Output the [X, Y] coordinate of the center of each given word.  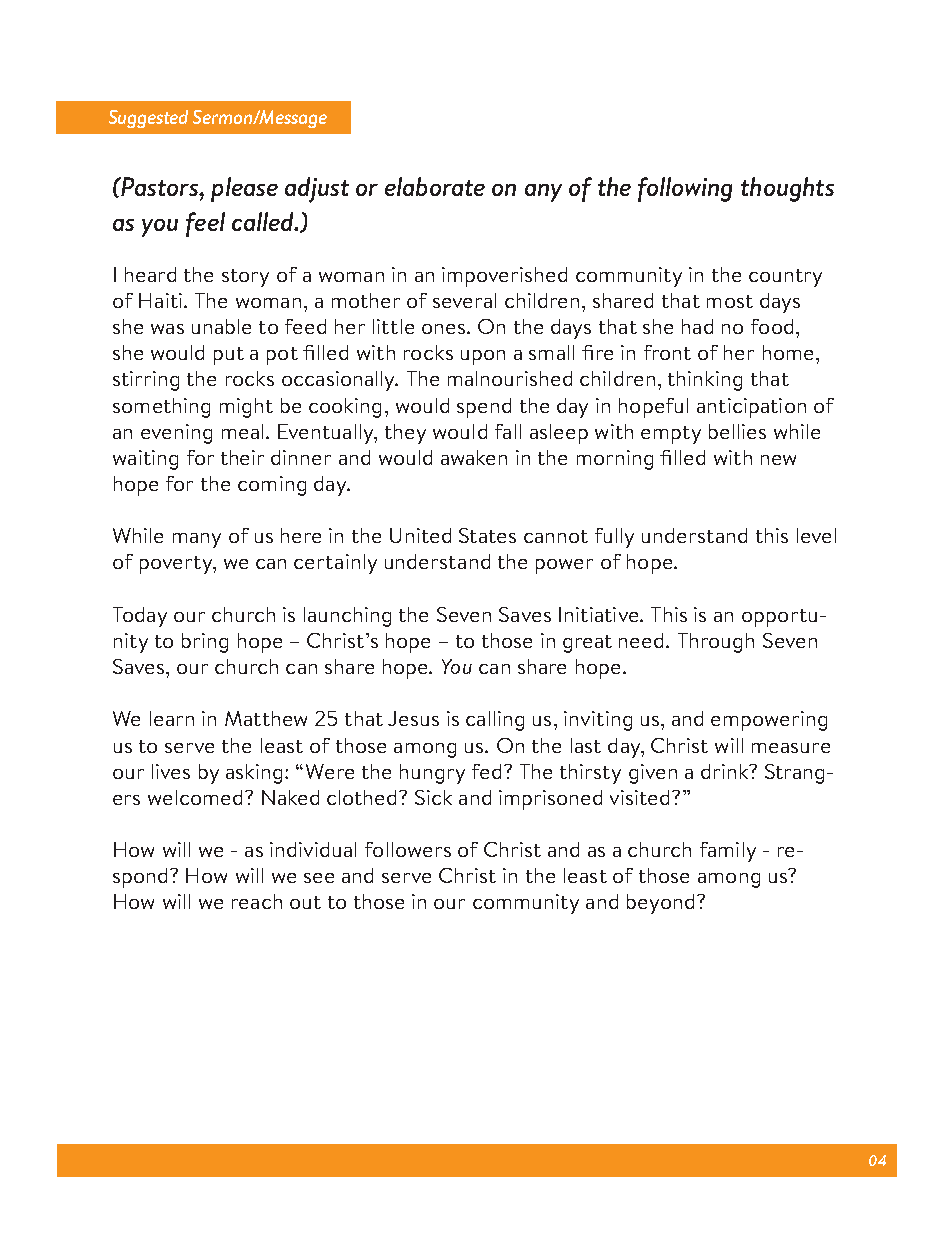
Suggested [148, 119]
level [816, 535]
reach [257, 901]
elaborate [435, 186]
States [487, 535]
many [197, 540]
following [685, 189]
